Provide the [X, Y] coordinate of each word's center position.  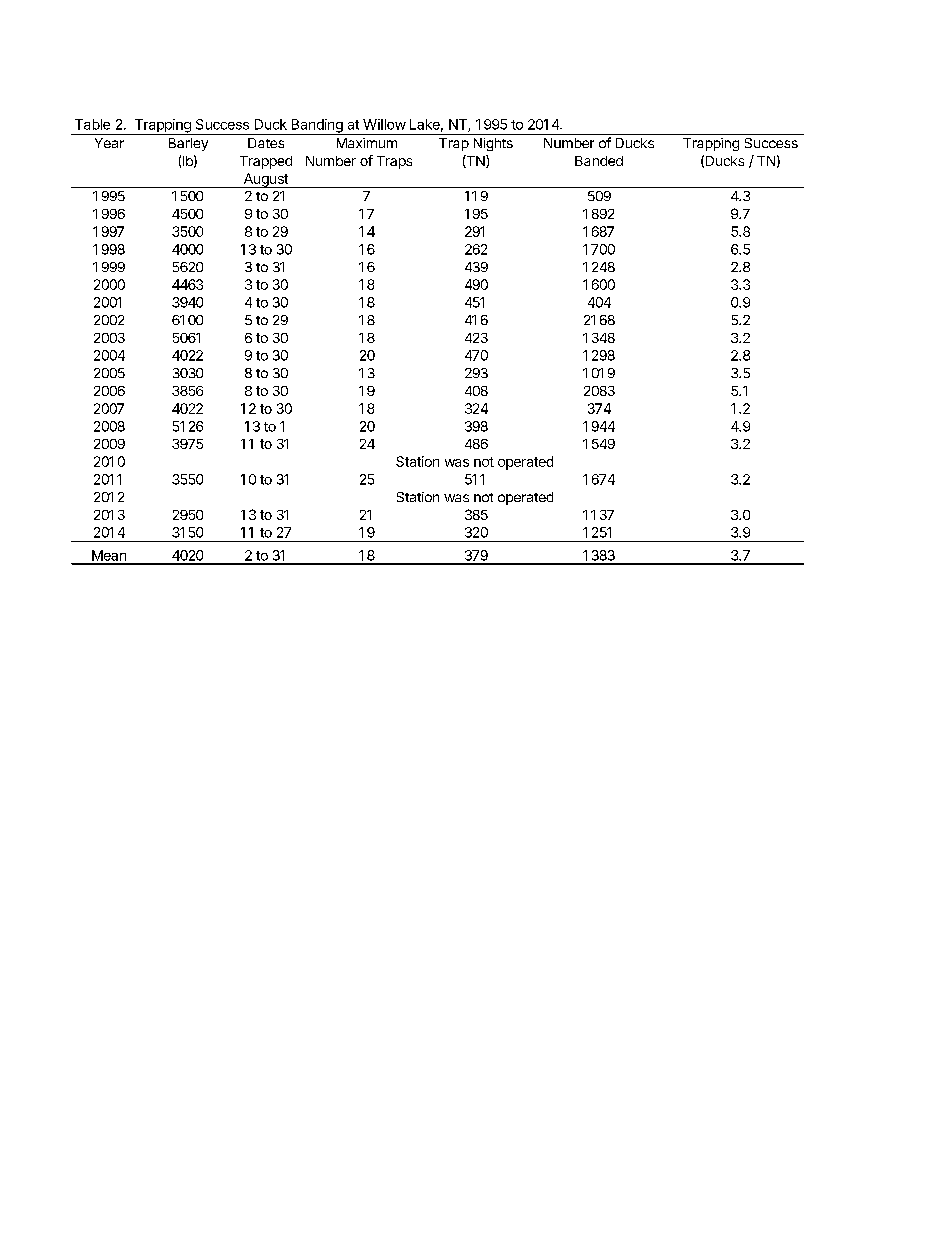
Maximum [367, 143]
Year [109, 143]
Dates [266, 143]
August [265, 180]
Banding [317, 127]
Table [92, 124]
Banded [599, 161]
